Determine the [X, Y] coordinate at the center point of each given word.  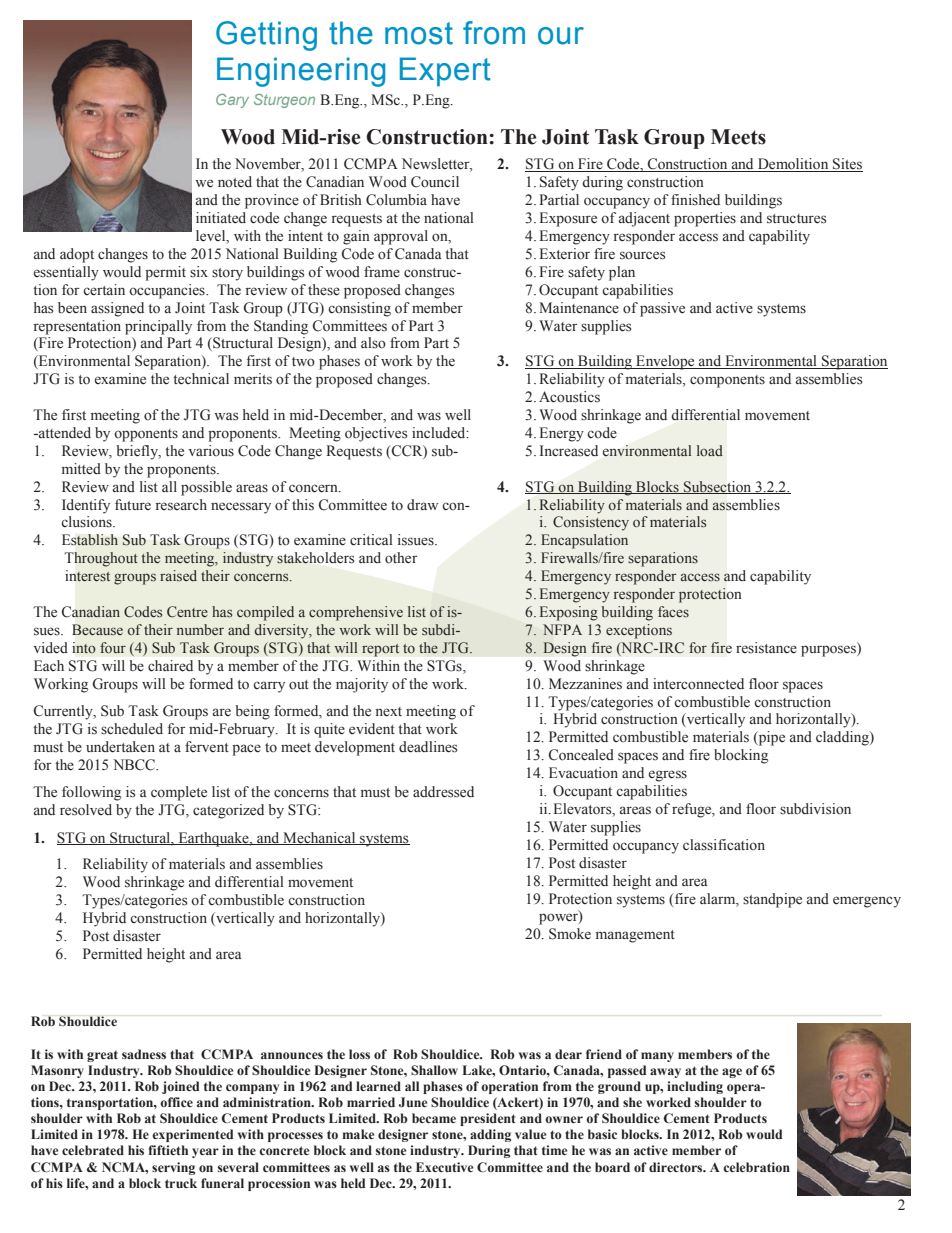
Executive [444, 1167]
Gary [232, 101]
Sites [847, 165]
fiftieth [168, 1150]
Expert [445, 72]
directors [677, 1167]
